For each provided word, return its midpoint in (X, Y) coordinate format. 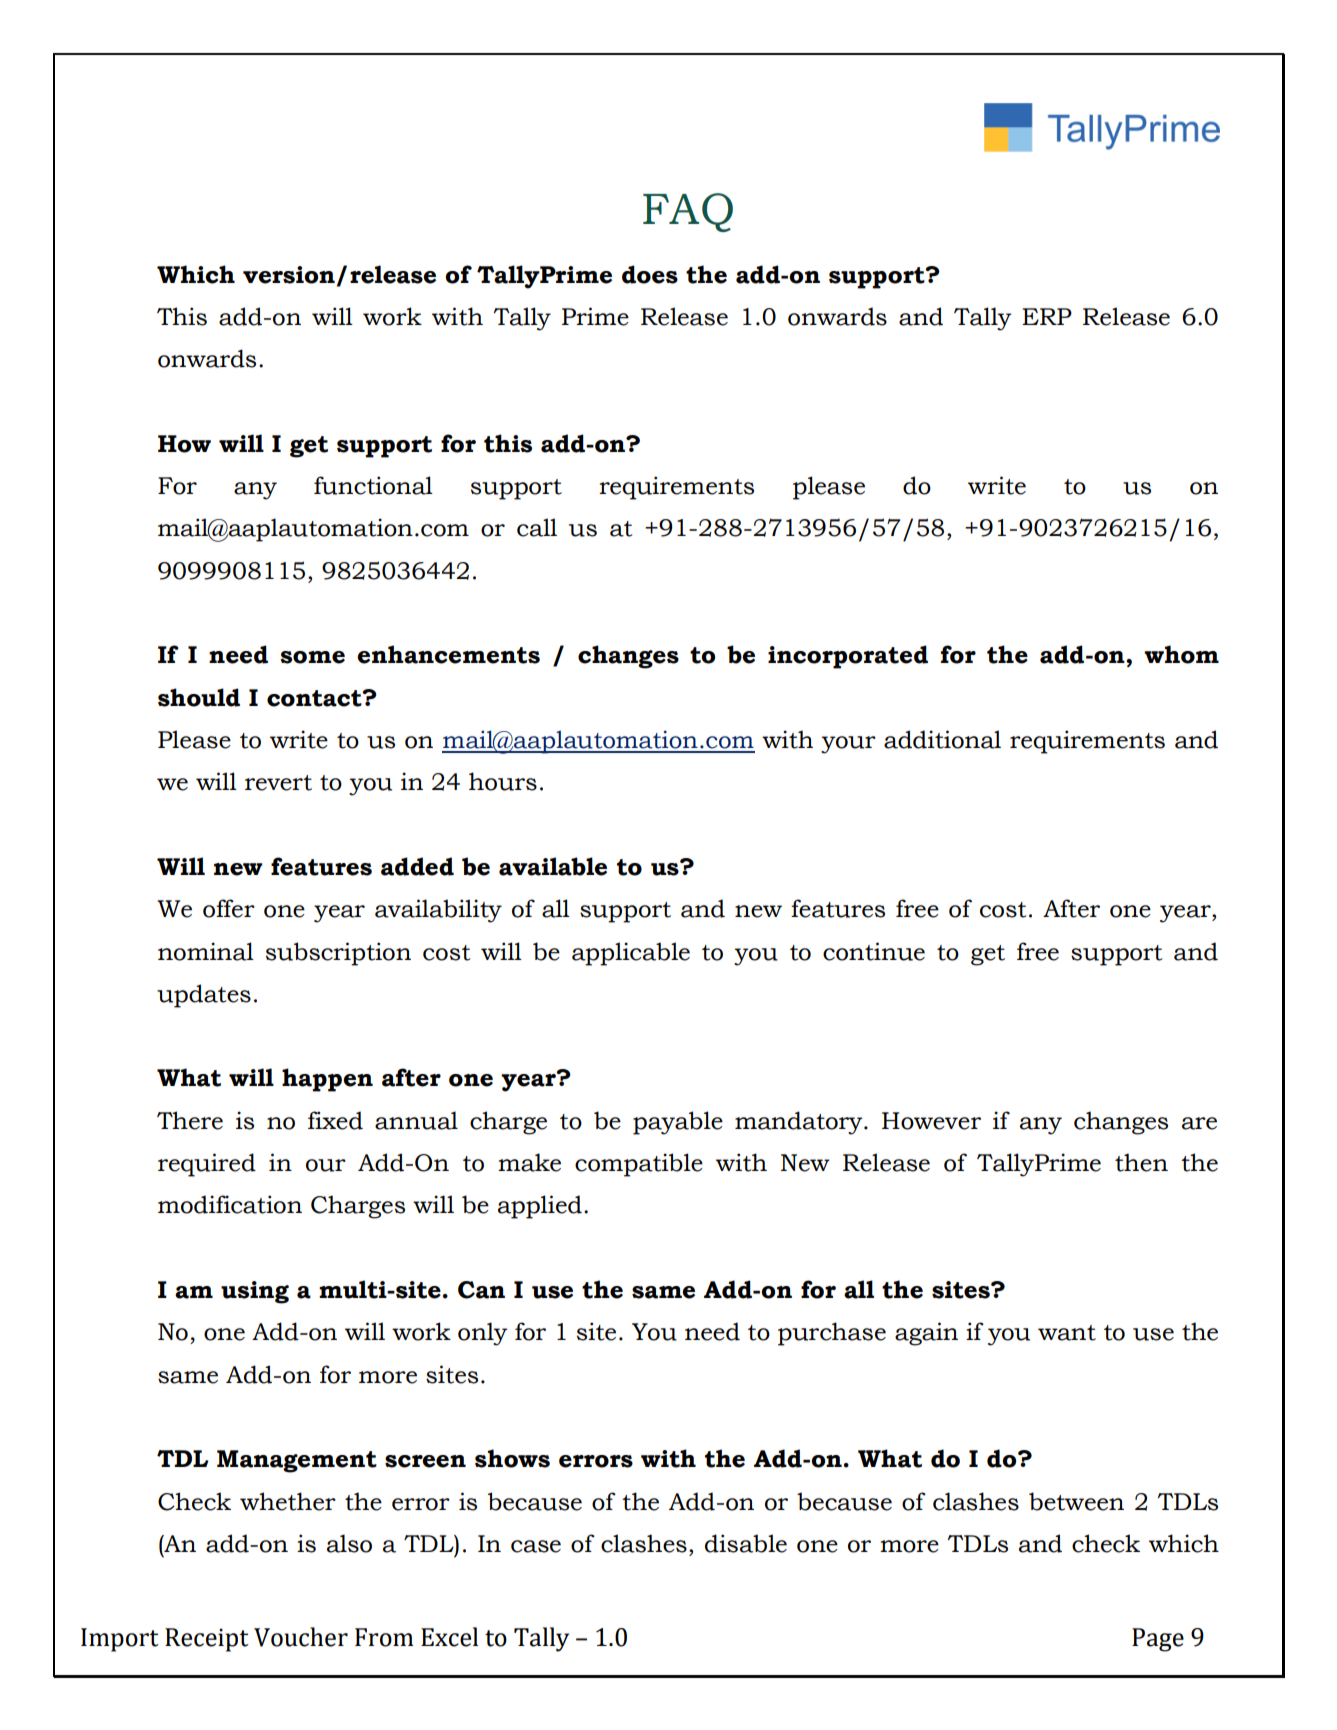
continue (874, 951)
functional (373, 485)
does (650, 274)
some (312, 657)
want (1067, 1333)
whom (1181, 654)
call (537, 527)
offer (229, 908)
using (255, 1292)
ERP (1047, 316)
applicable (631, 954)
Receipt (207, 1640)
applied (540, 1207)
